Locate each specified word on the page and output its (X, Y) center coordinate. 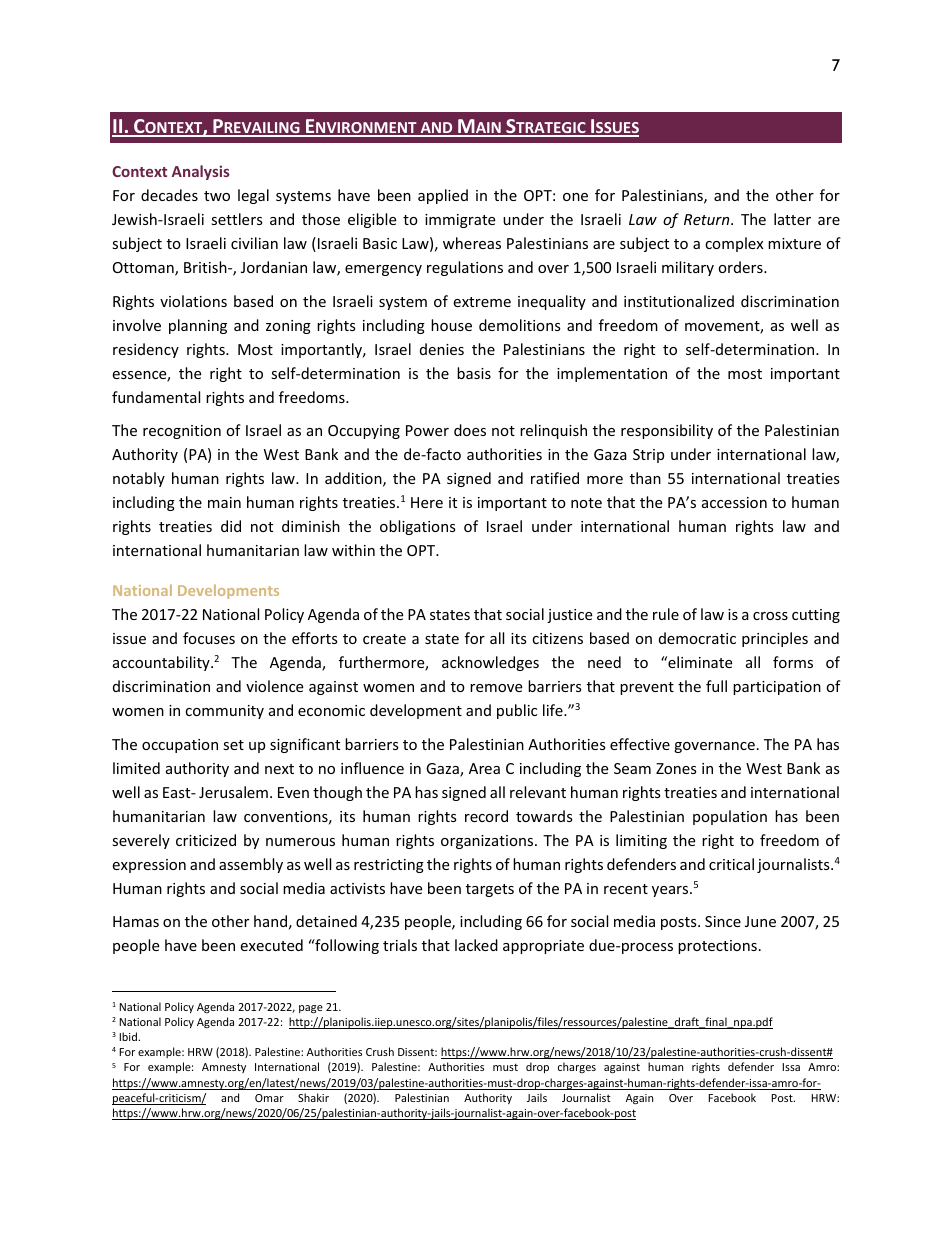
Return (708, 219)
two (217, 196)
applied (443, 196)
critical (731, 864)
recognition (182, 432)
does (470, 430)
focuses (209, 638)
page (311, 1009)
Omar (269, 1098)
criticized (206, 840)
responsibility (667, 431)
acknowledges (490, 663)
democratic (697, 638)
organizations (488, 842)
